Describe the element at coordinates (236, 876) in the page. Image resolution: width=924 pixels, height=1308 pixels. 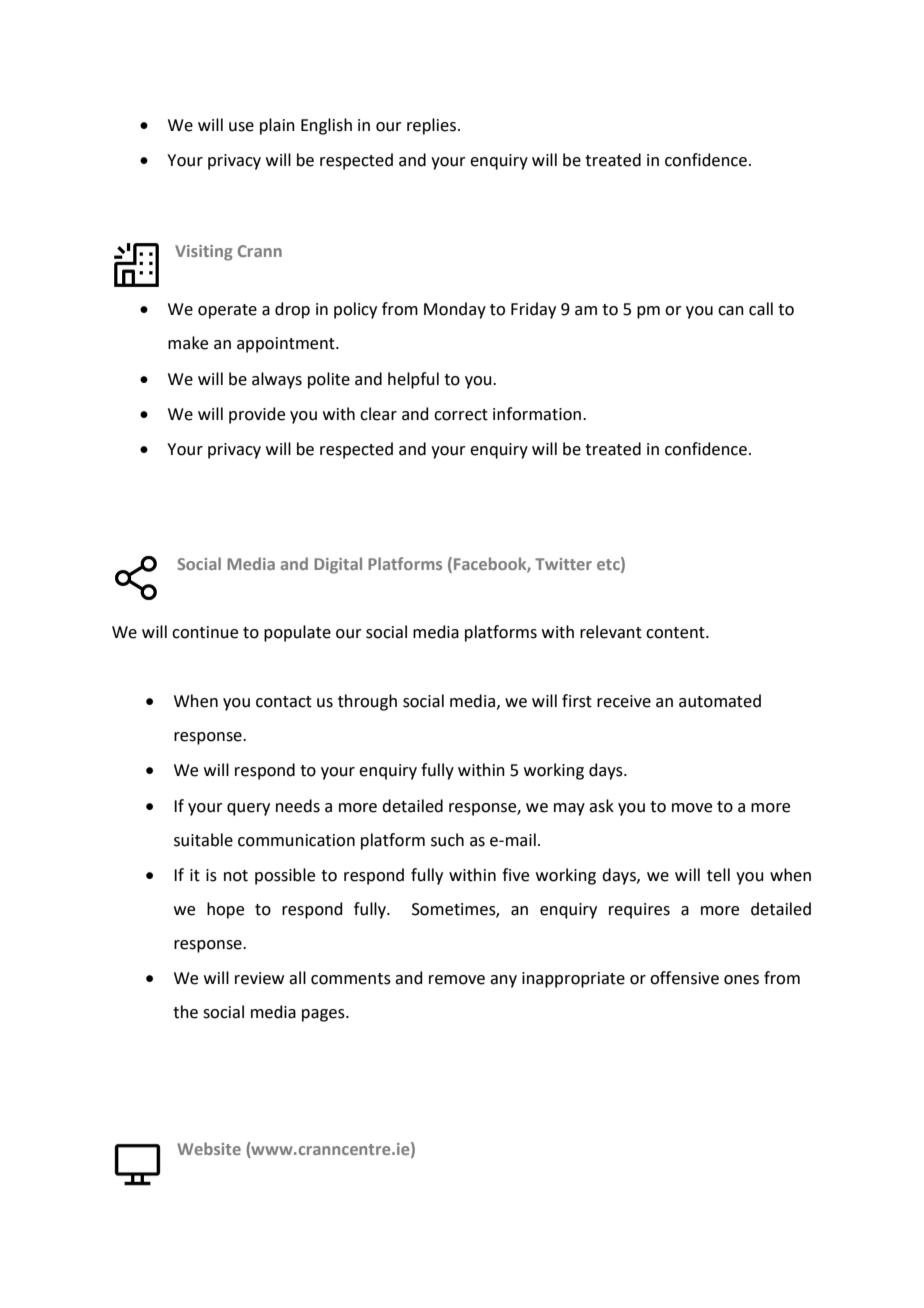
I see `not` at that location.
